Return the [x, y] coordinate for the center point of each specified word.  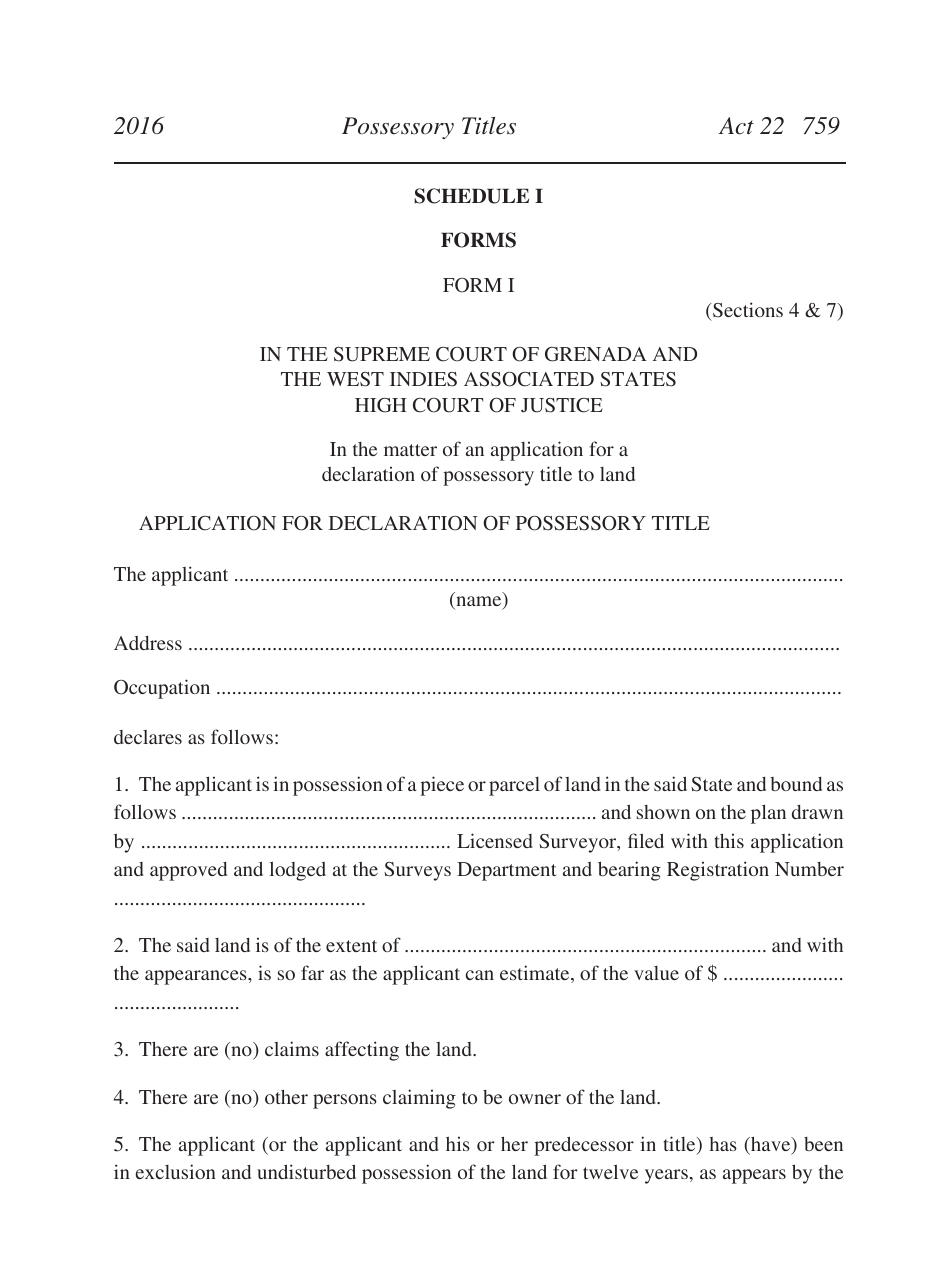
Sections [747, 310]
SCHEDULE [471, 196]
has [723, 1144]
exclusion [176, 1171]
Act [736, 126]
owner [535, 1099]
